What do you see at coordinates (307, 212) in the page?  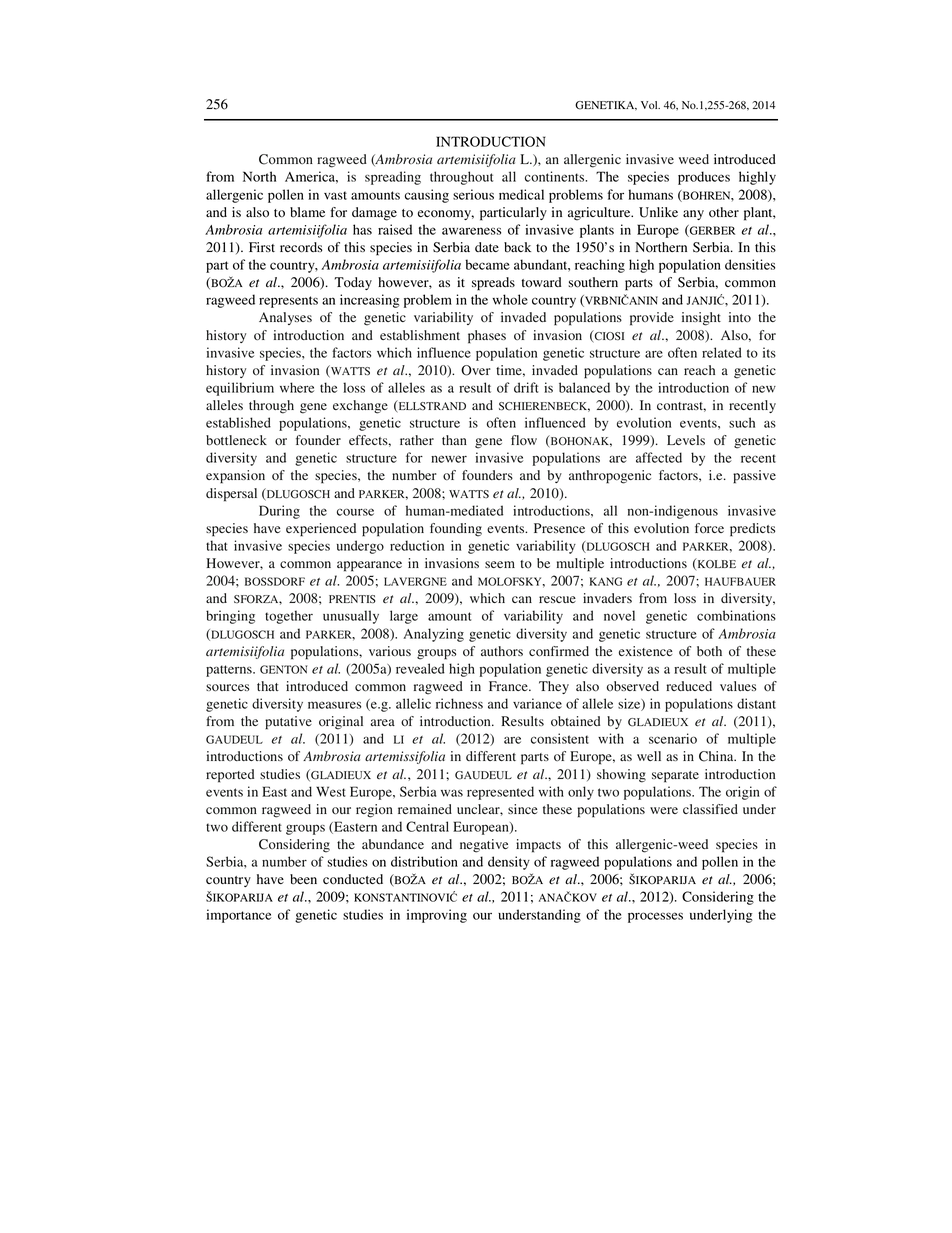 I see `blame` at bounding box center [307, 212].
